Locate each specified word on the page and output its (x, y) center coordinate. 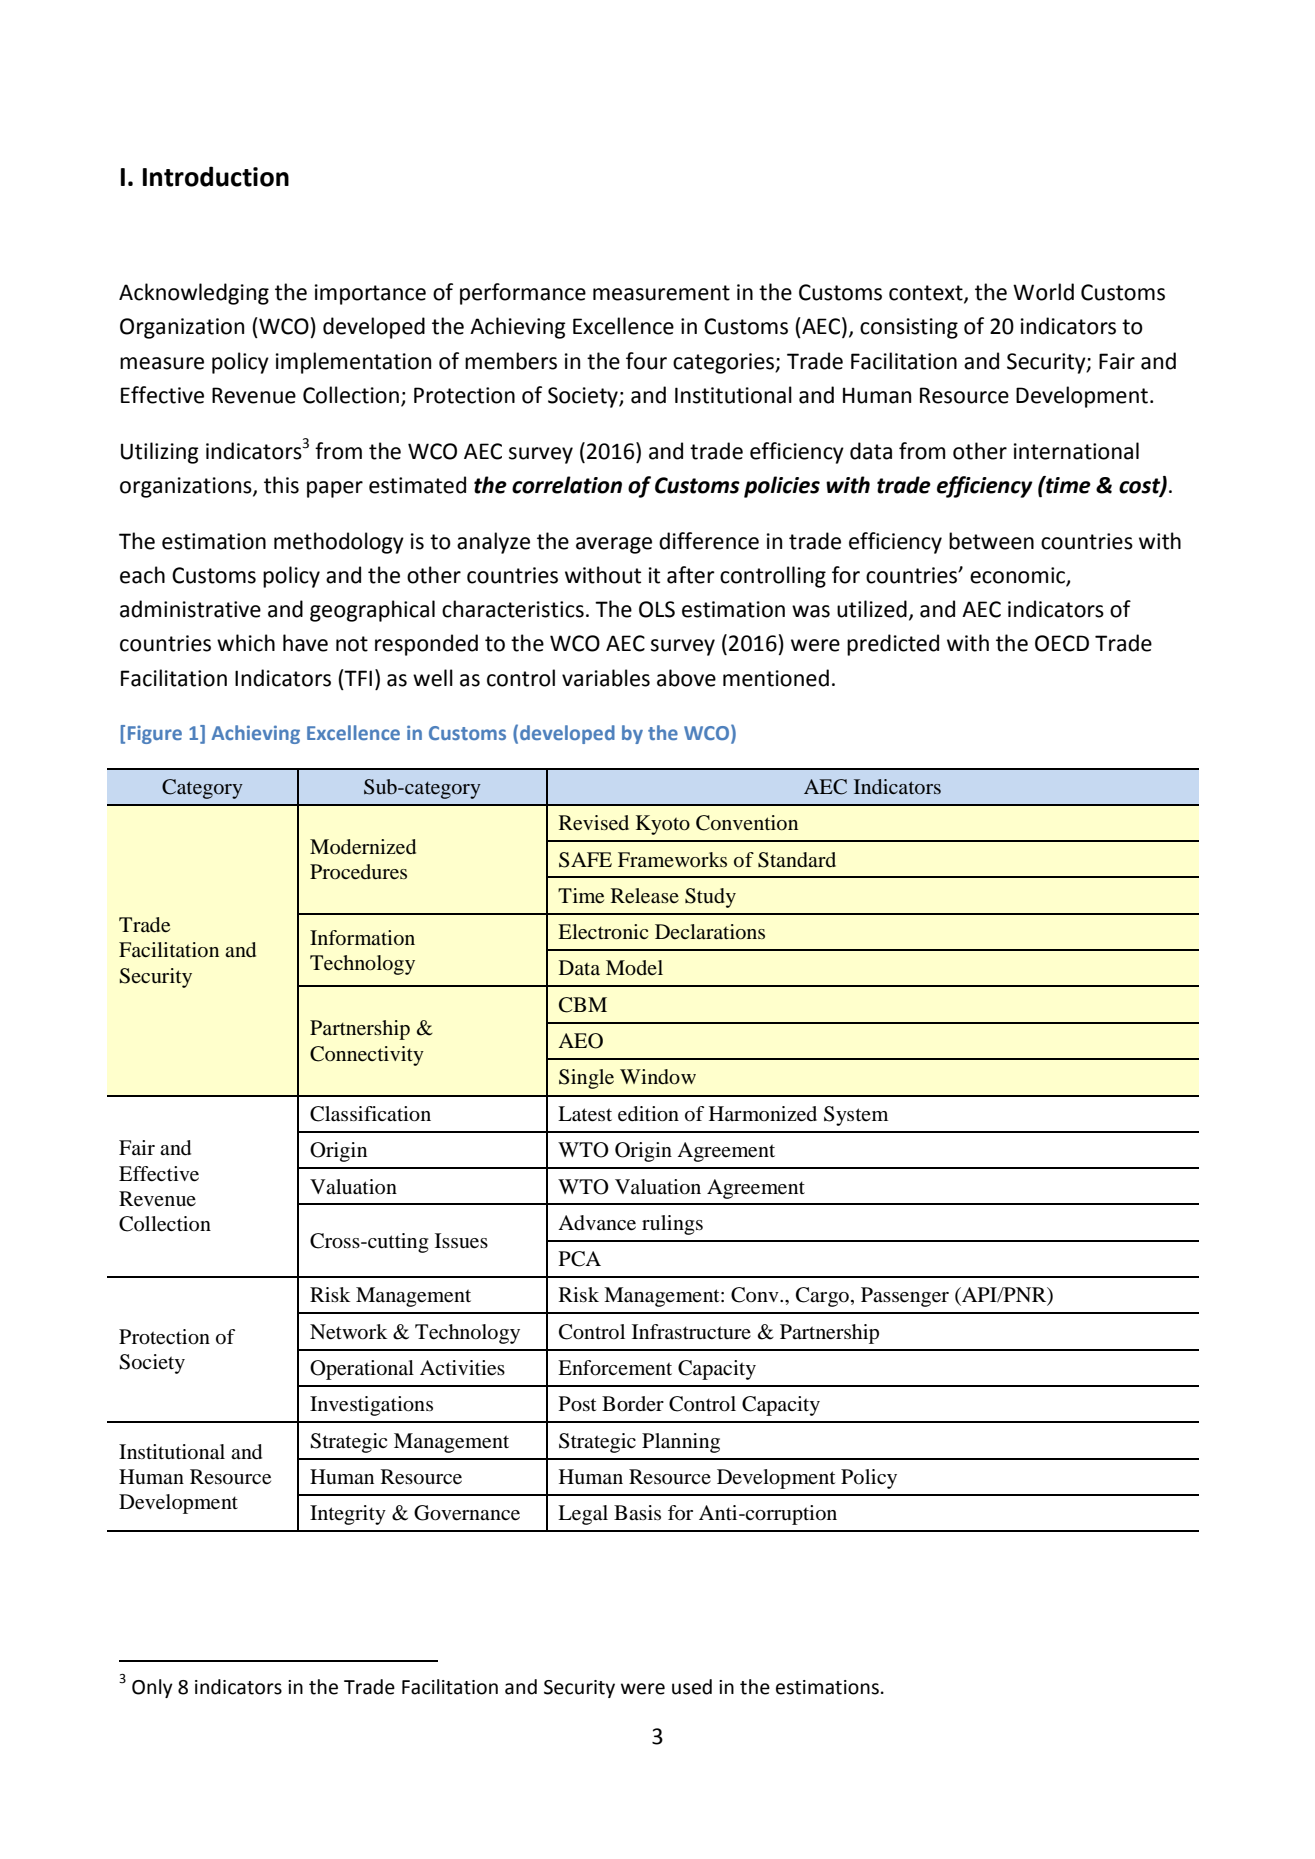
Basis (637, 1512)
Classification (370, 1114)
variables (606, 678)
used (692, 1687)
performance (523, 294)
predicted (893, 645)
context (927, 294)
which (246, 643)
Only (152, 1688)
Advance (597, 1223)
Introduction (216, 176)
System (856, 1116)
